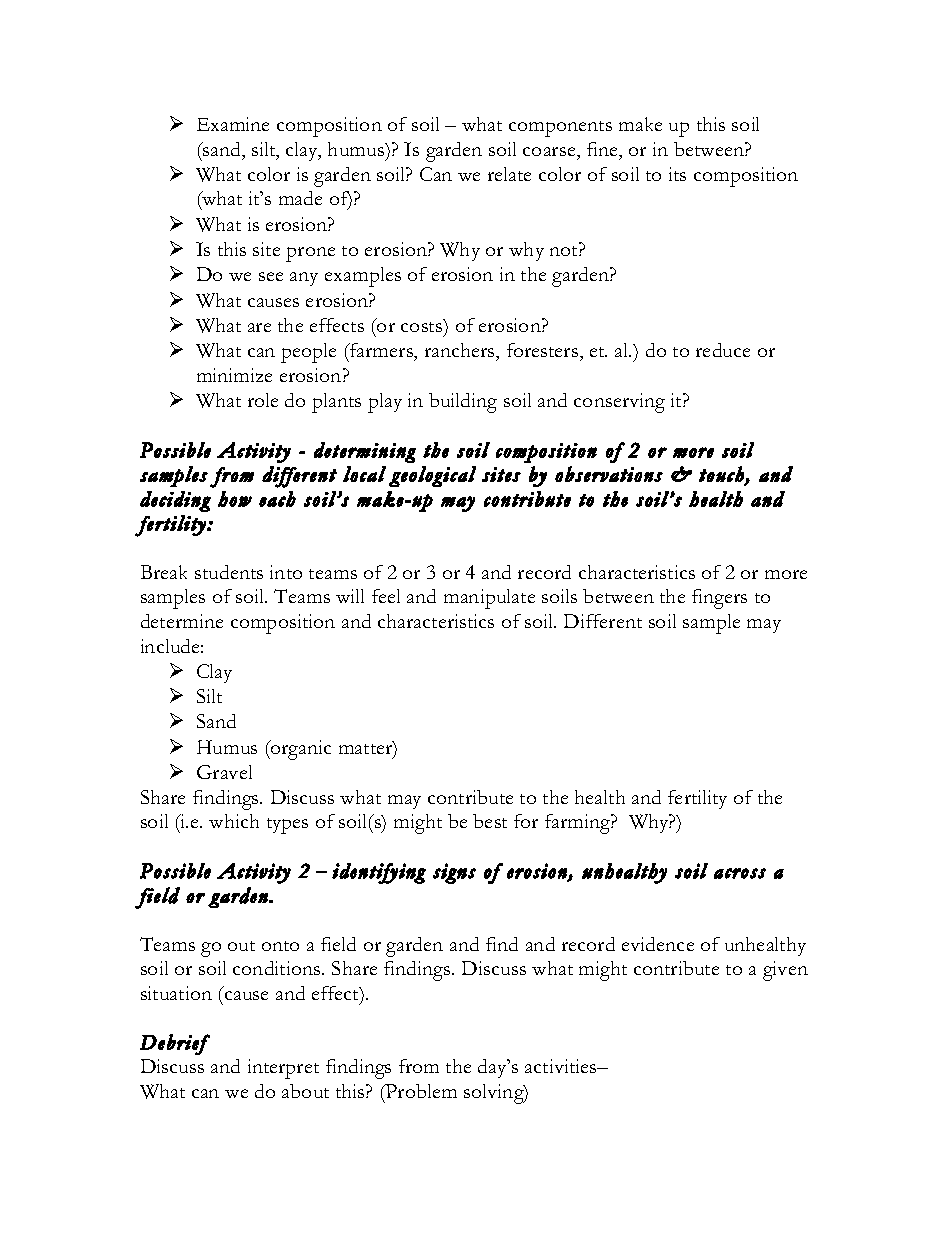 This image has height=1233, width=952. Describe the element at coordinates (677, 174) in the image. I see `its` at that location.
